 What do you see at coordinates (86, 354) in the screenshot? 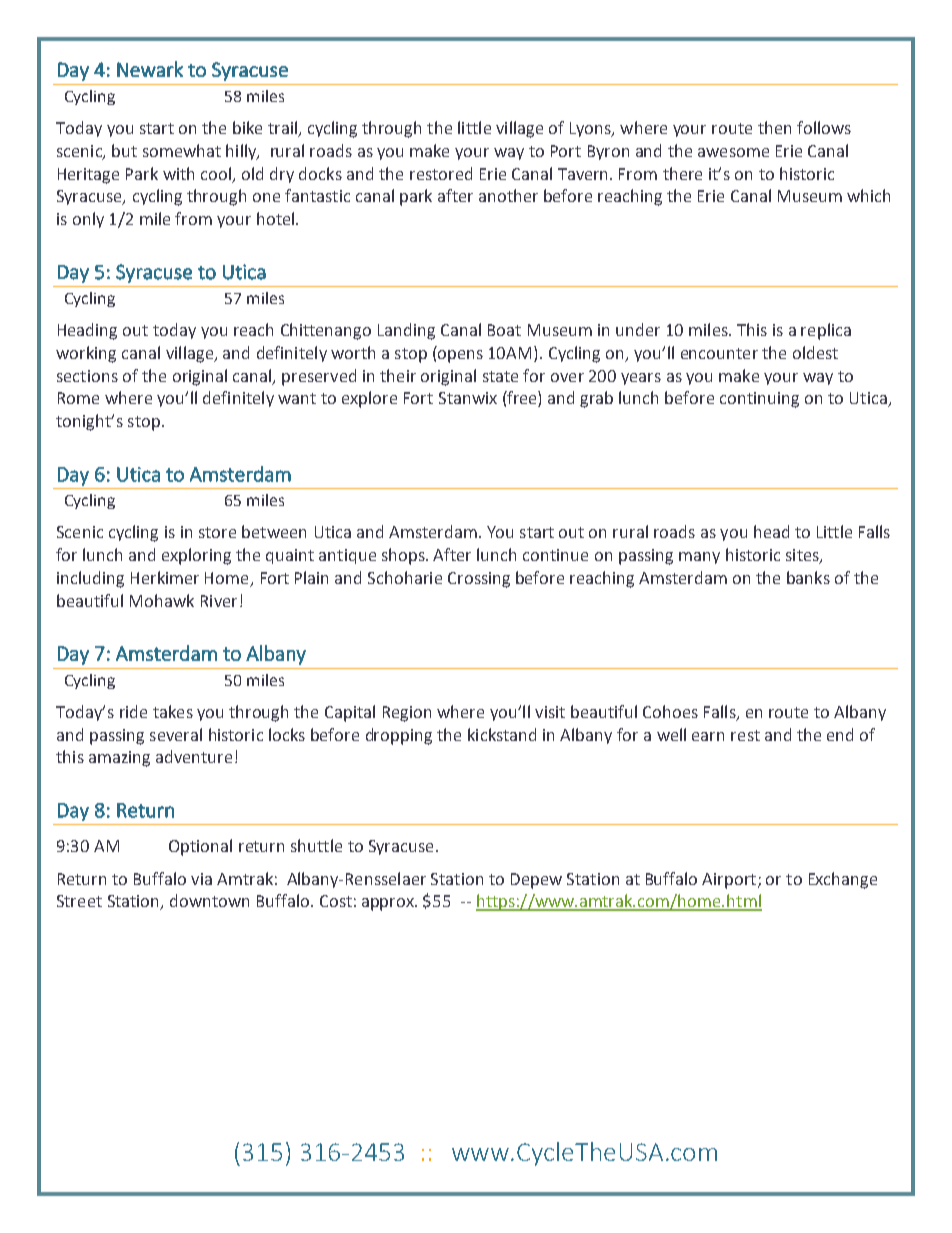
I see `working` at bounding box center [86, 354].
